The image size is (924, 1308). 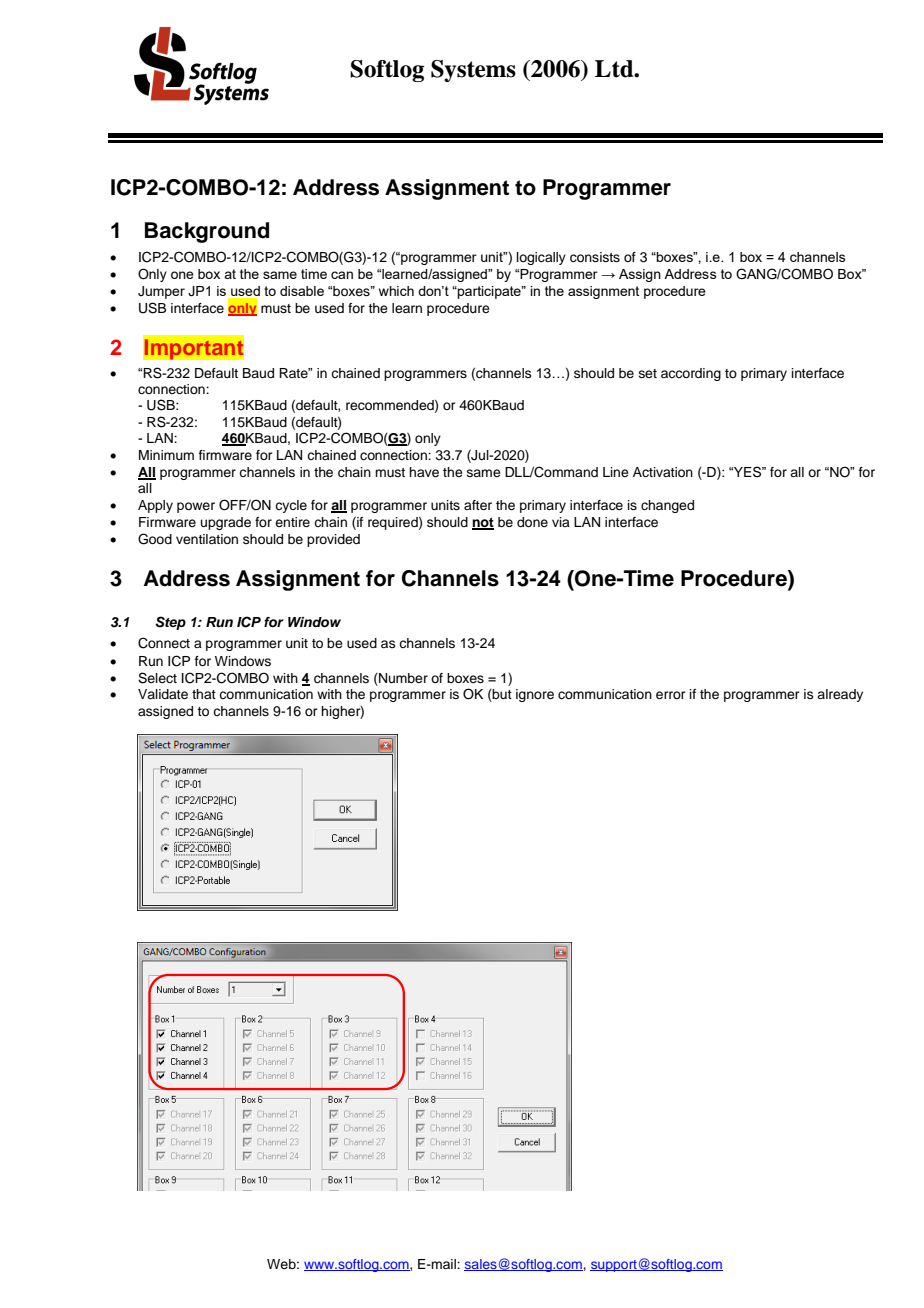 I want to click on Systems, so click(x=473, y=71).
